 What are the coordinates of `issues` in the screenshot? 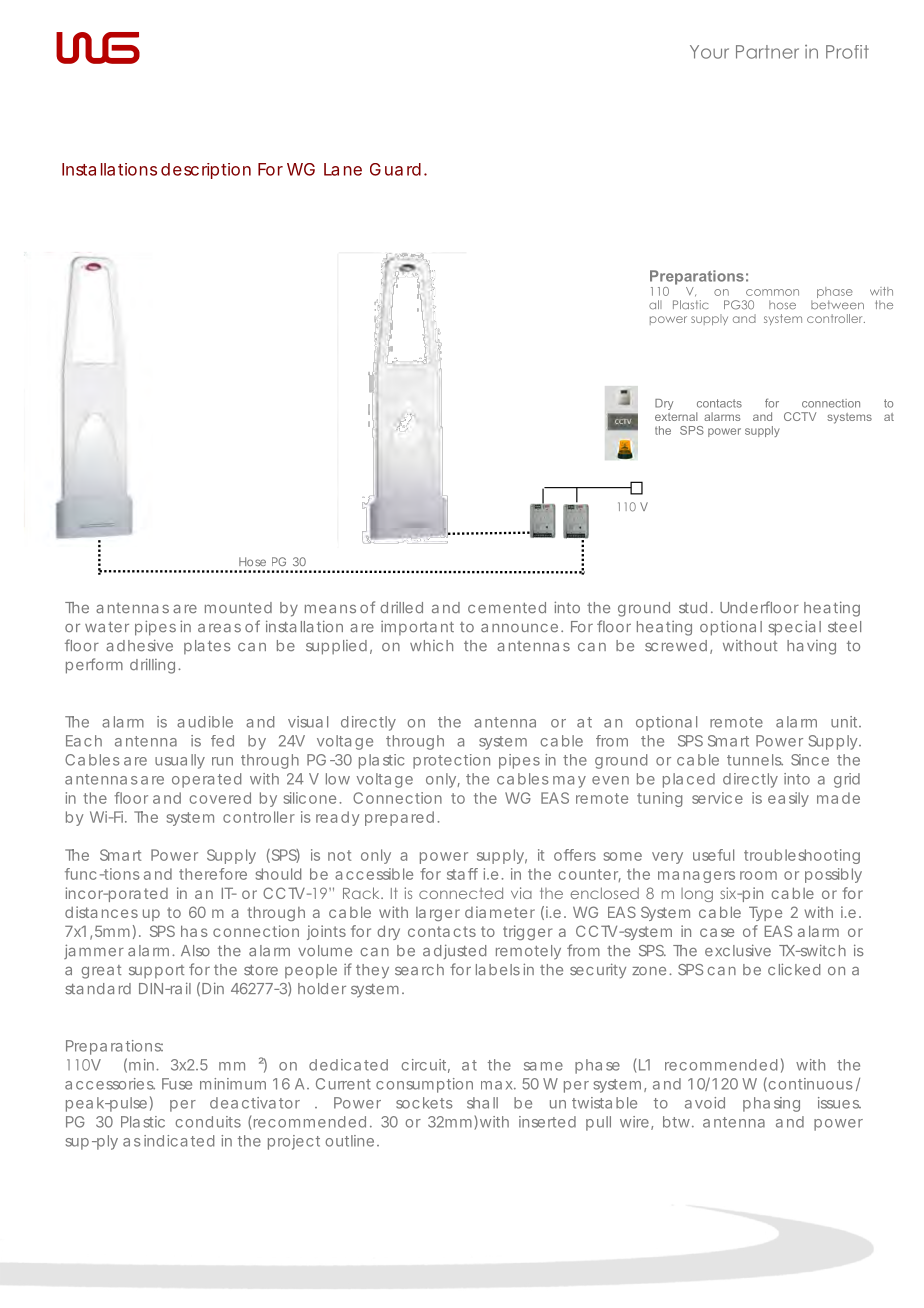 It's located at (839, 1103).
